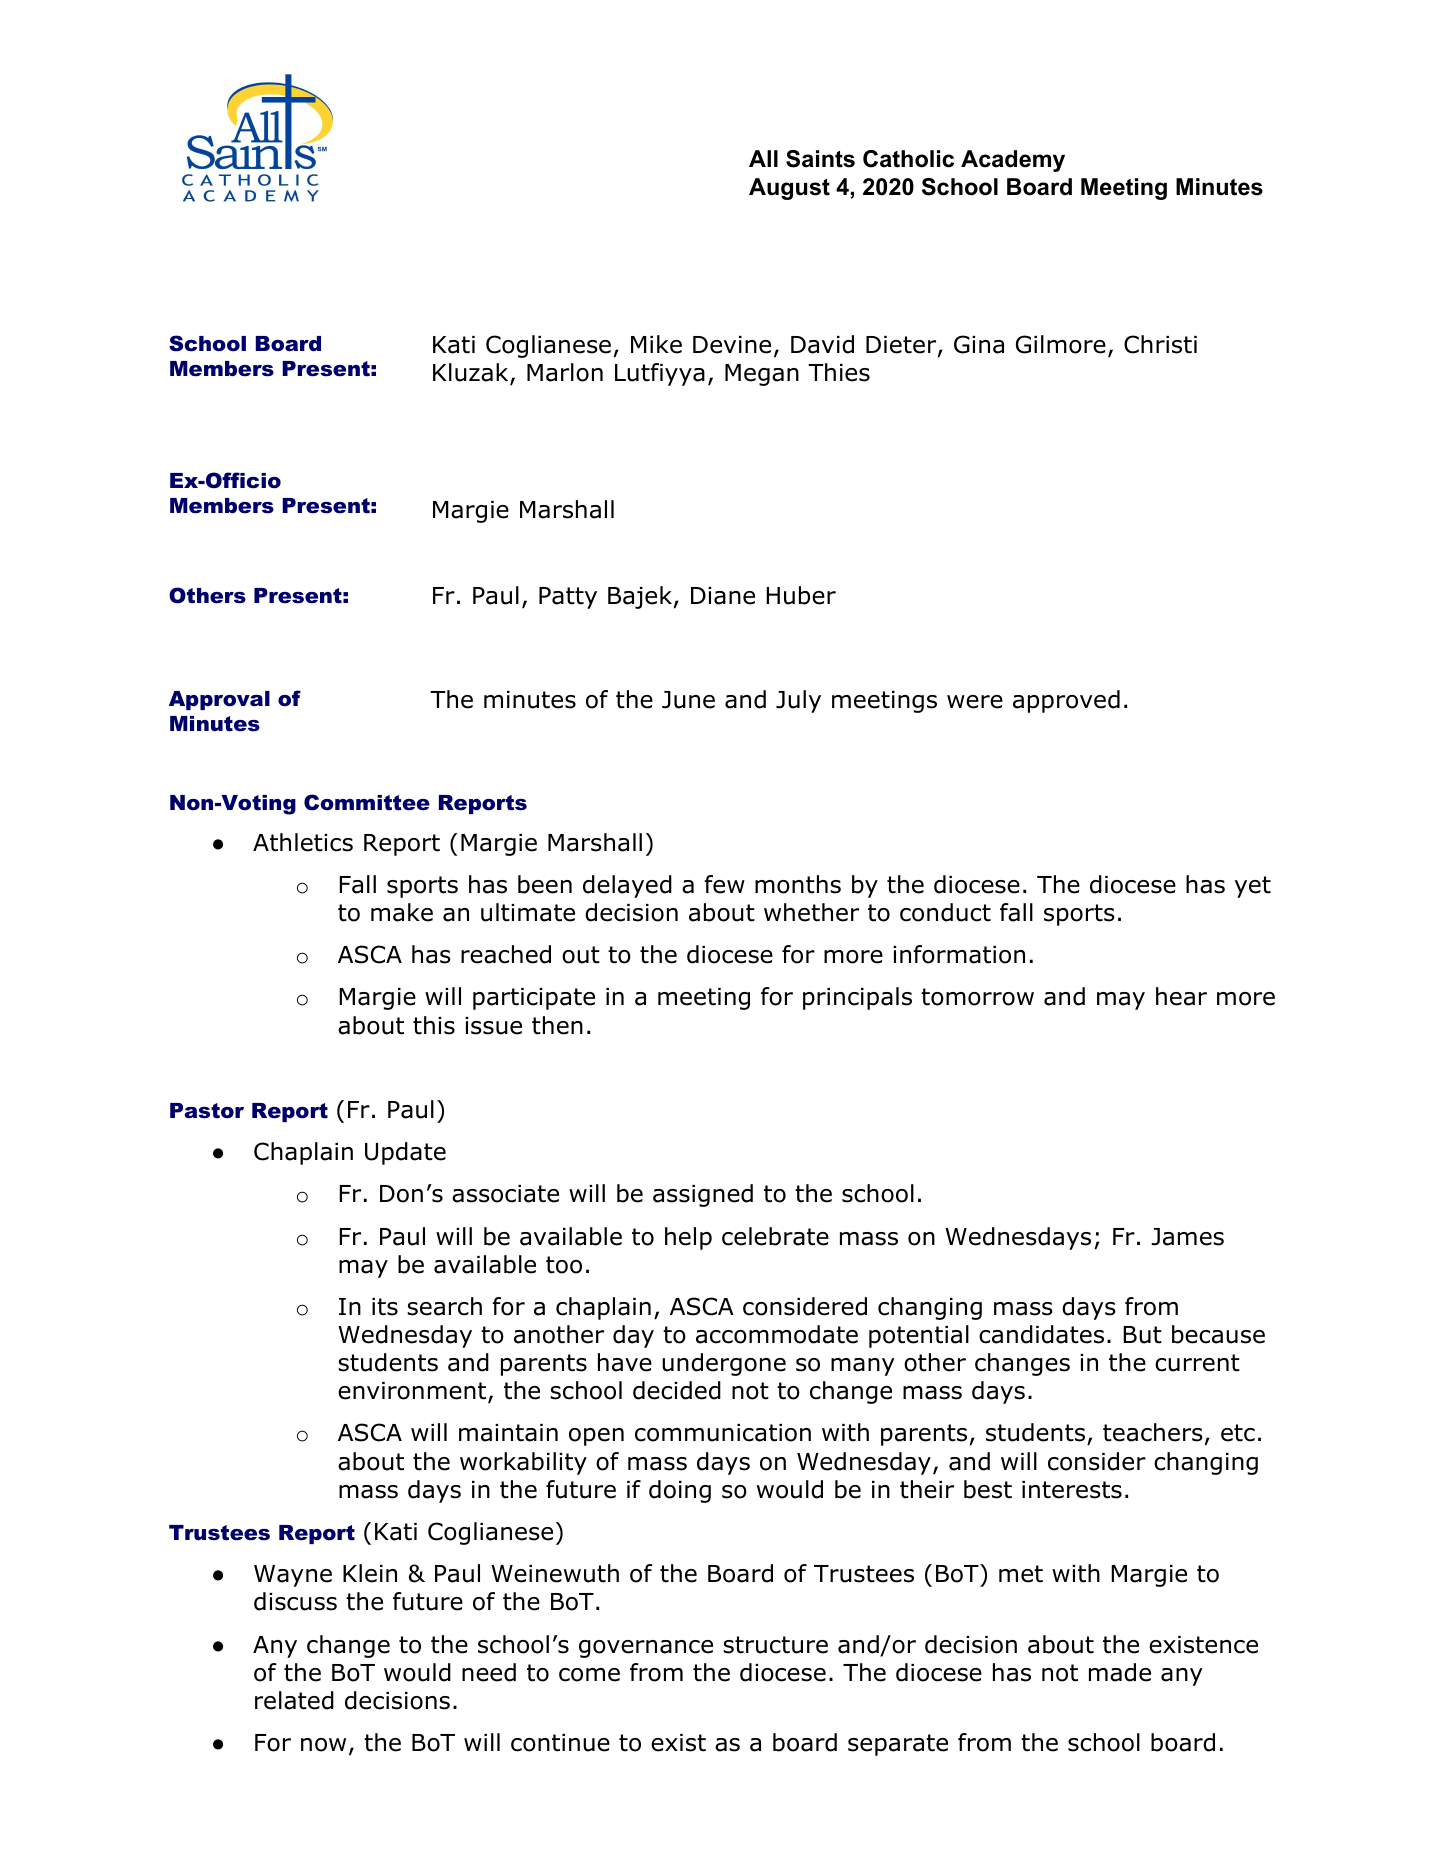 The width and height of the screenshot is (1435, 1857). Describe the element at coordinates (294, 1700) in the screenshot. I see `related` at that location.
